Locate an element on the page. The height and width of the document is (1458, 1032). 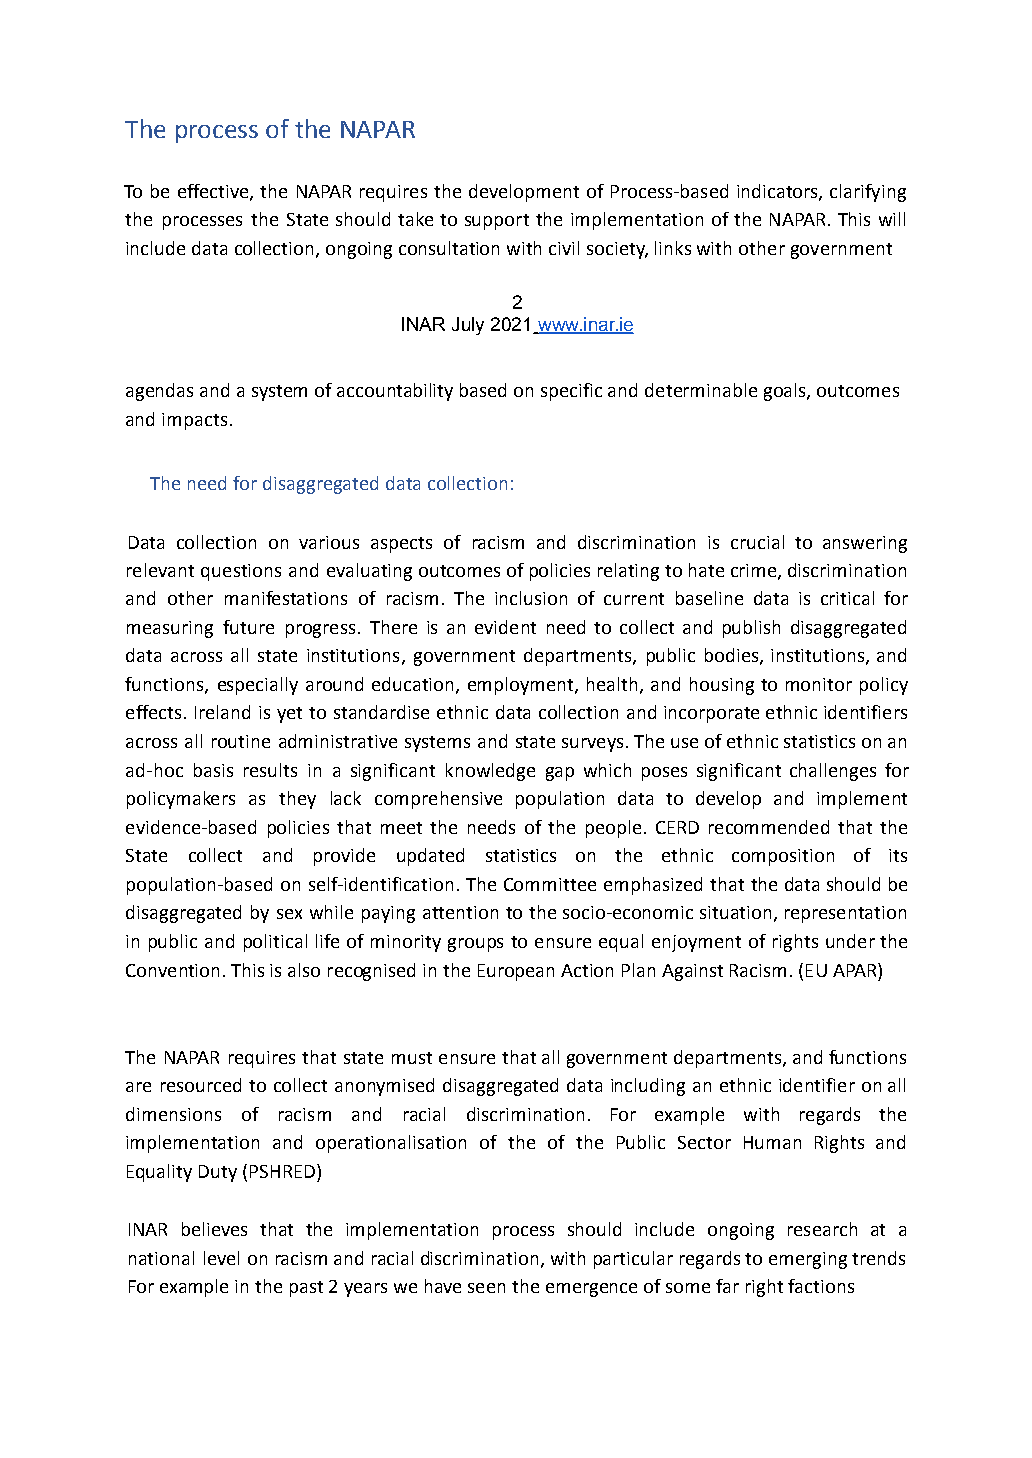
effective is located at coordinates (214, 192).
